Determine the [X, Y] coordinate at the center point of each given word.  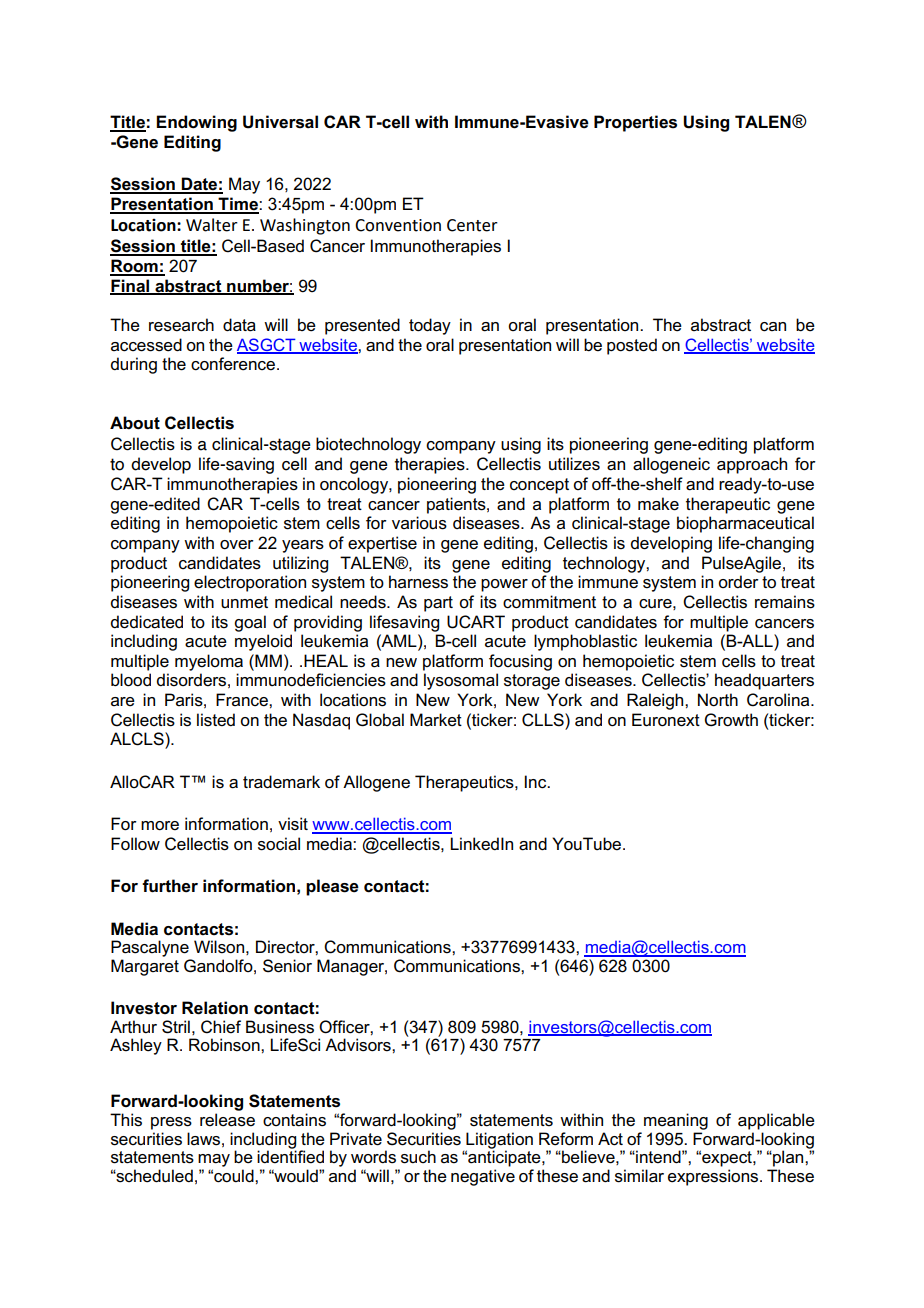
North [718, 700]
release [227, 1120]
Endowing [196, 123]
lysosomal [461, 681]
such [418, 1157]
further [170, 886]
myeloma [209, 662]
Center [472, 225]
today [430, 326]
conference [233, 364]
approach [752, 465]
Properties [635, 123]
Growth [731, 720]
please [332, 887]
